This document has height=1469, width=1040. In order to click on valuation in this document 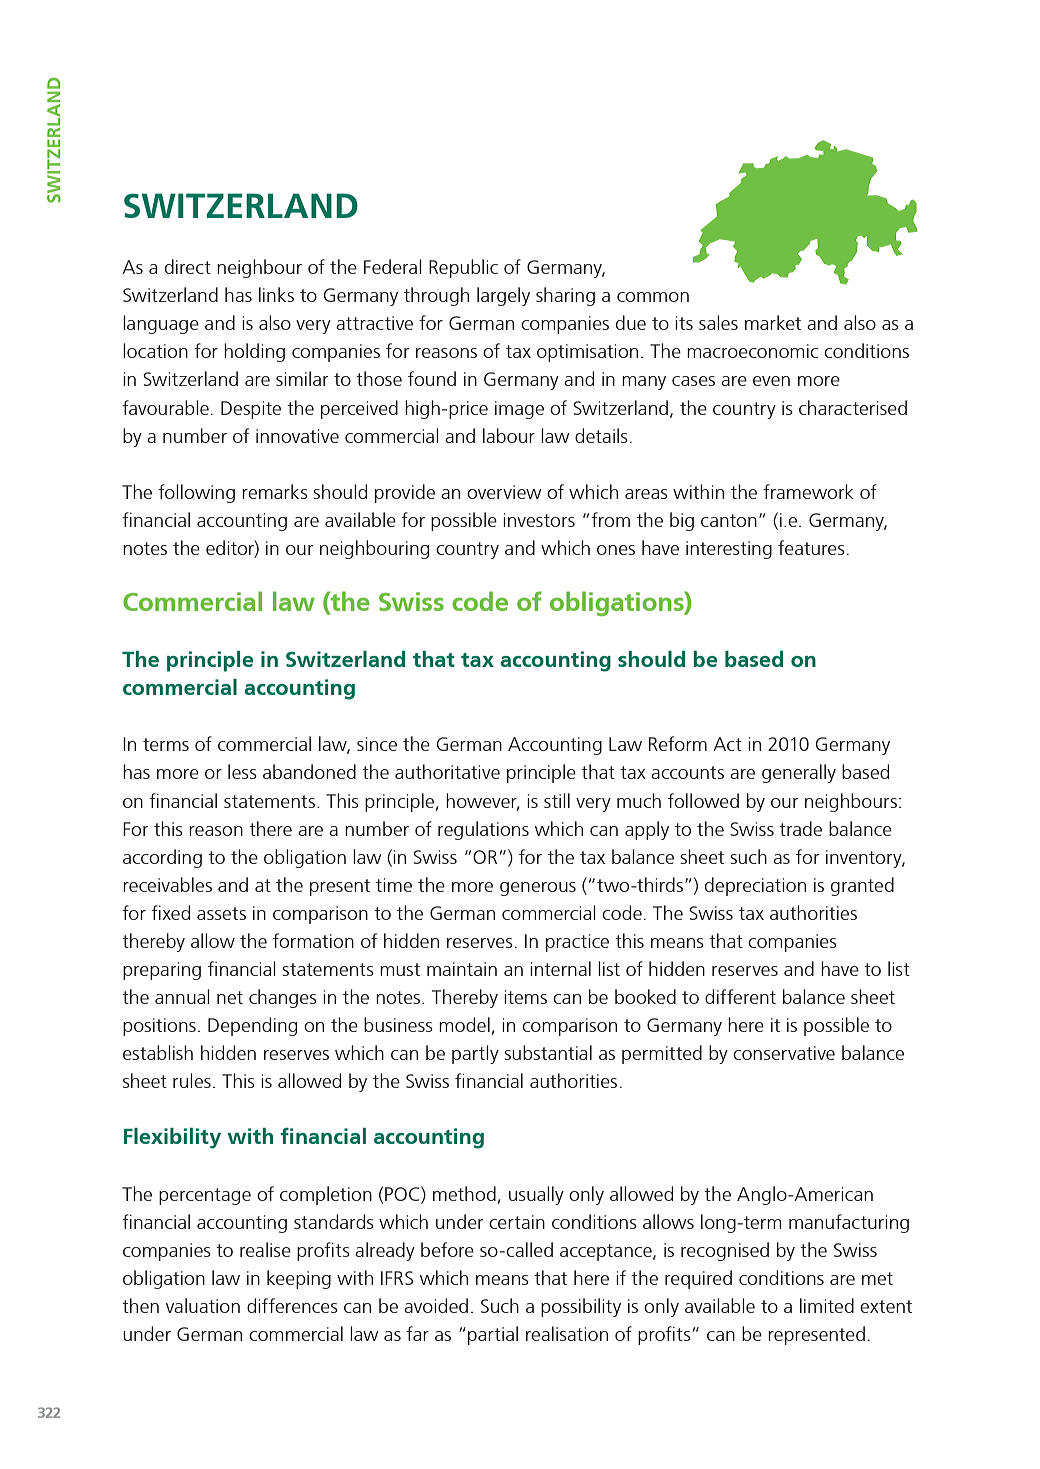, I will do `click(203, 1305)`.
